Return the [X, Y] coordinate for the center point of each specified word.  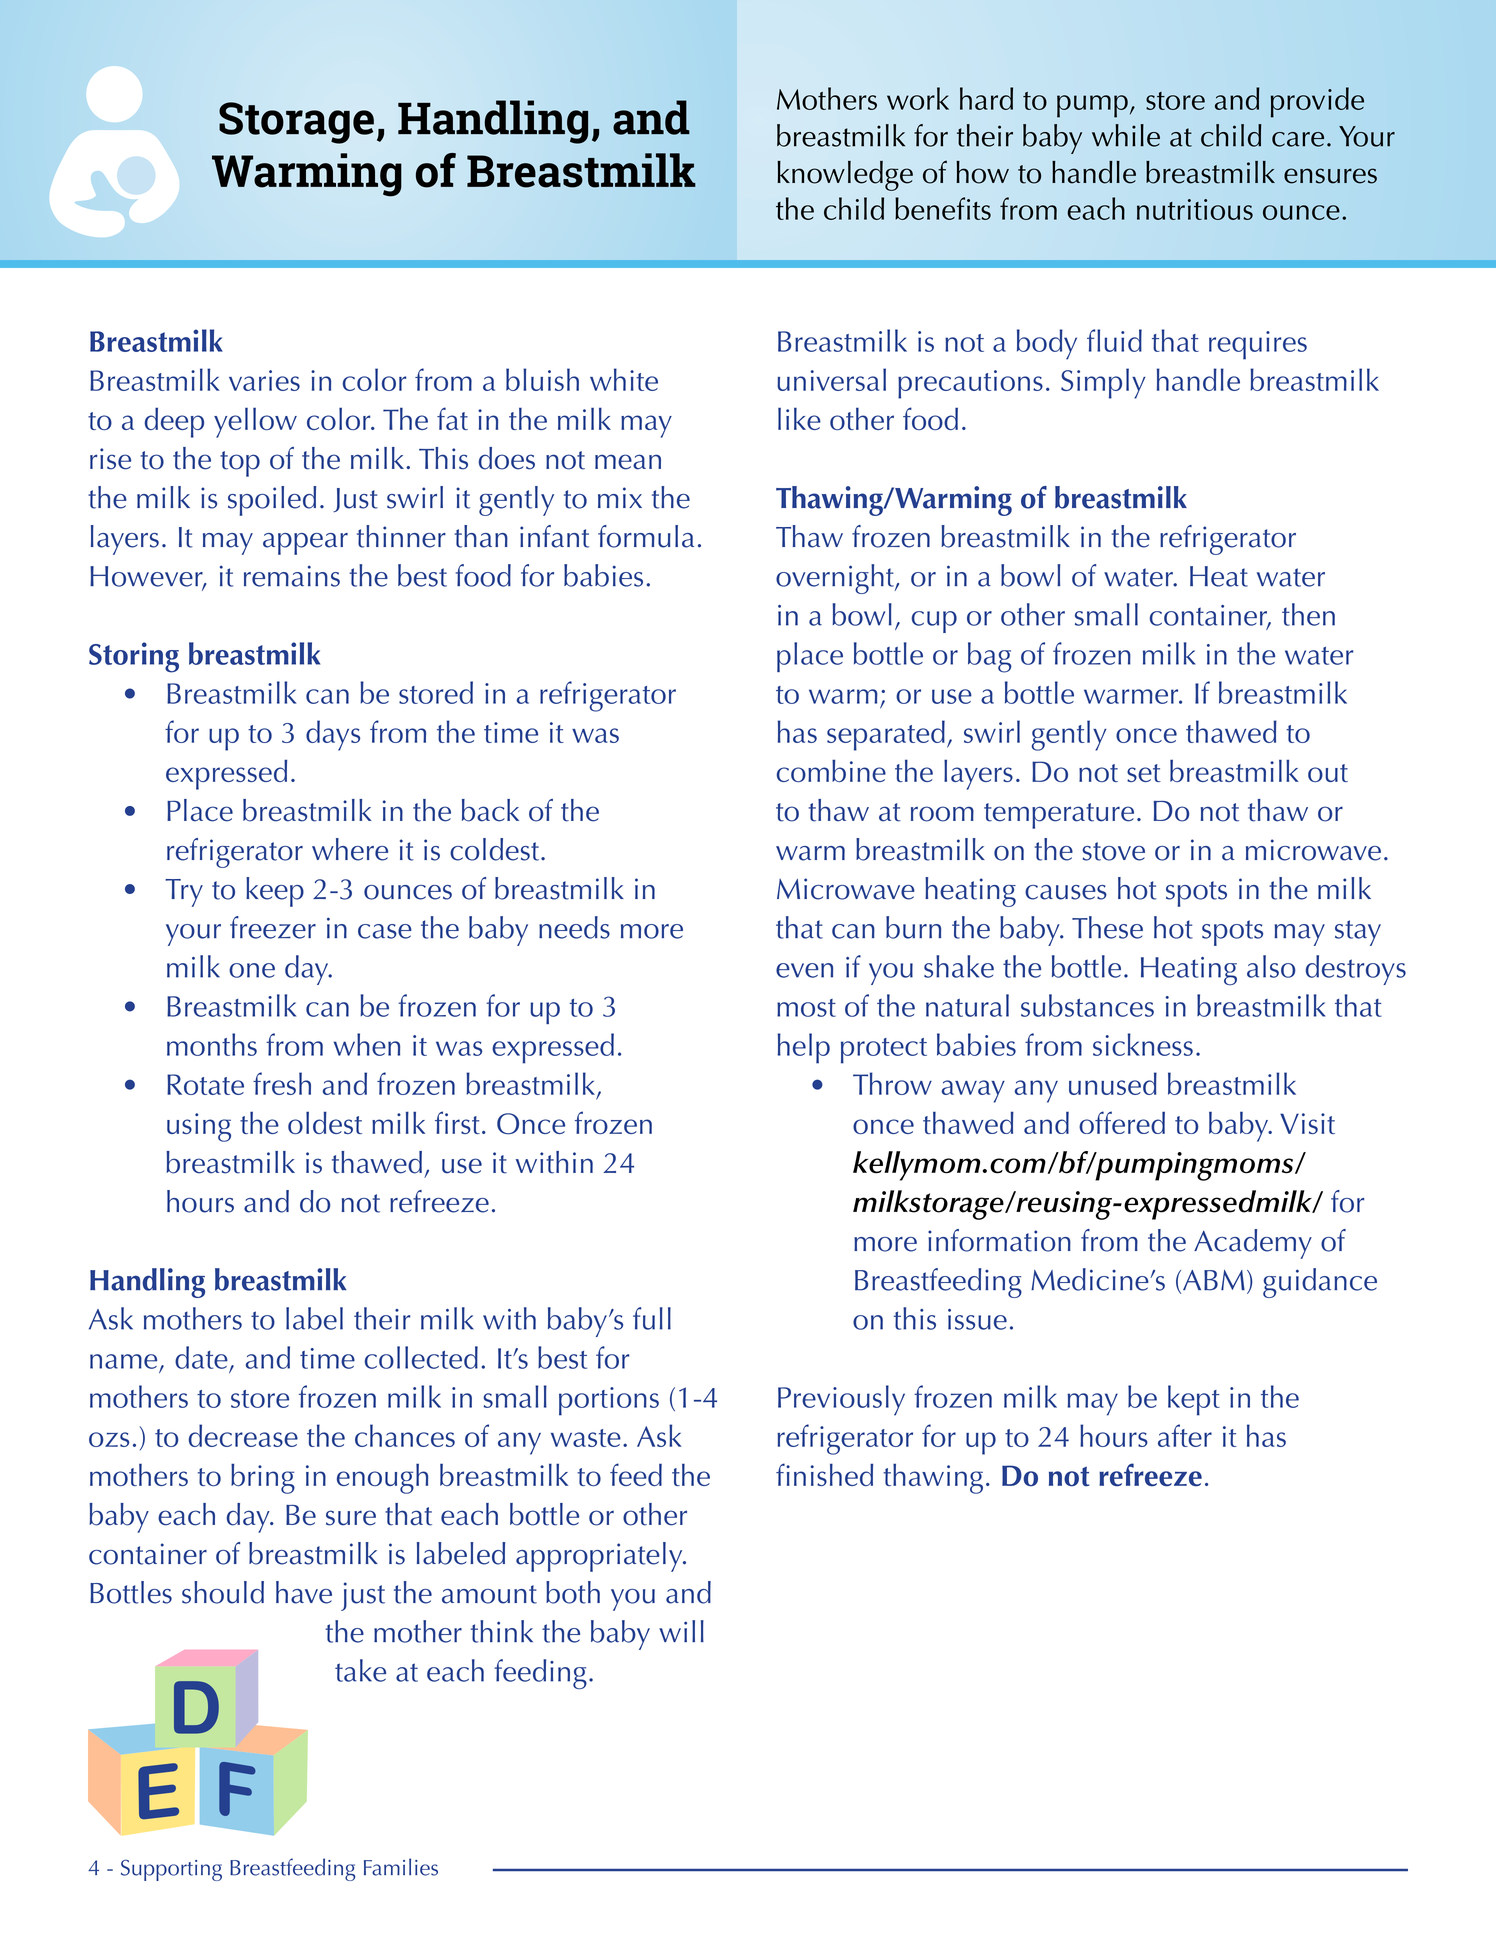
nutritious [1195, 209]
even [804, 970]
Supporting [171, 1870]
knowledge [845, 176]
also [1271, 966]
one [252, 970]
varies [264, 380]
